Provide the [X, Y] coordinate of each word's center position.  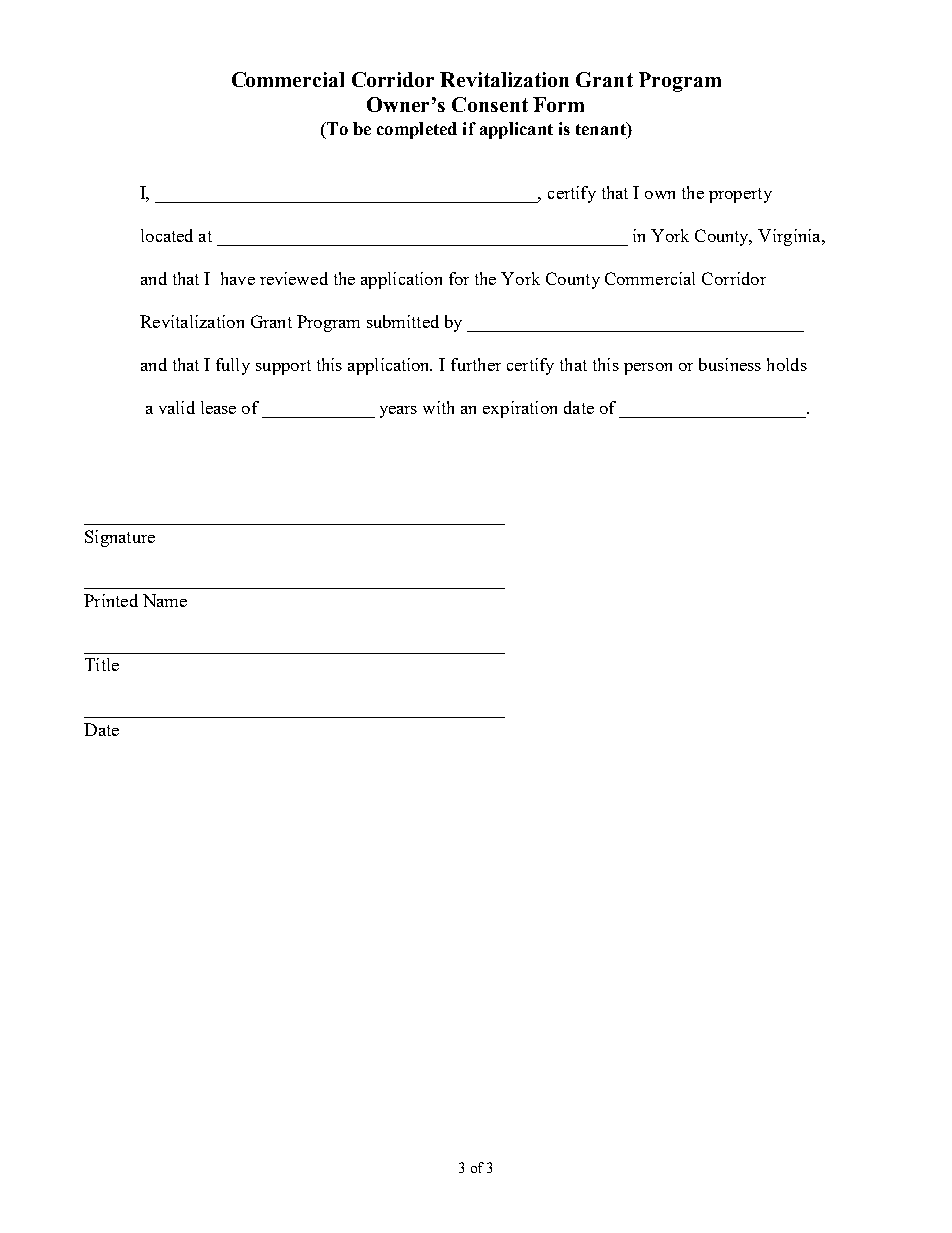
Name [165, 600]
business [730, 364]
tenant [602, 128]
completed [417, 130]
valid [177, 407]
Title [102, 664]
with [438, 407]
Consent [490, 104]
